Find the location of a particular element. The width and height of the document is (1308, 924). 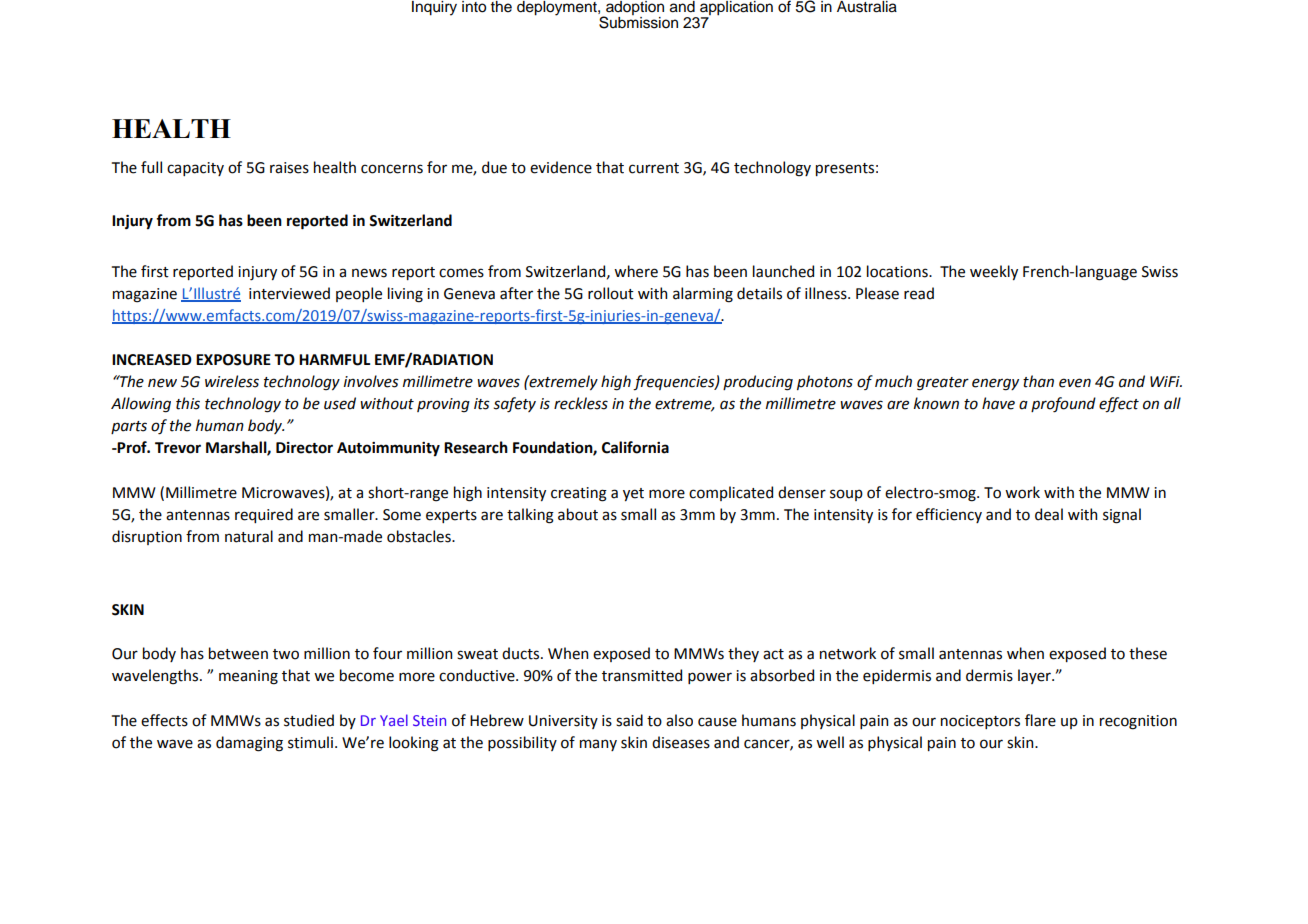

weekly is located at coordinates (994, 272).
